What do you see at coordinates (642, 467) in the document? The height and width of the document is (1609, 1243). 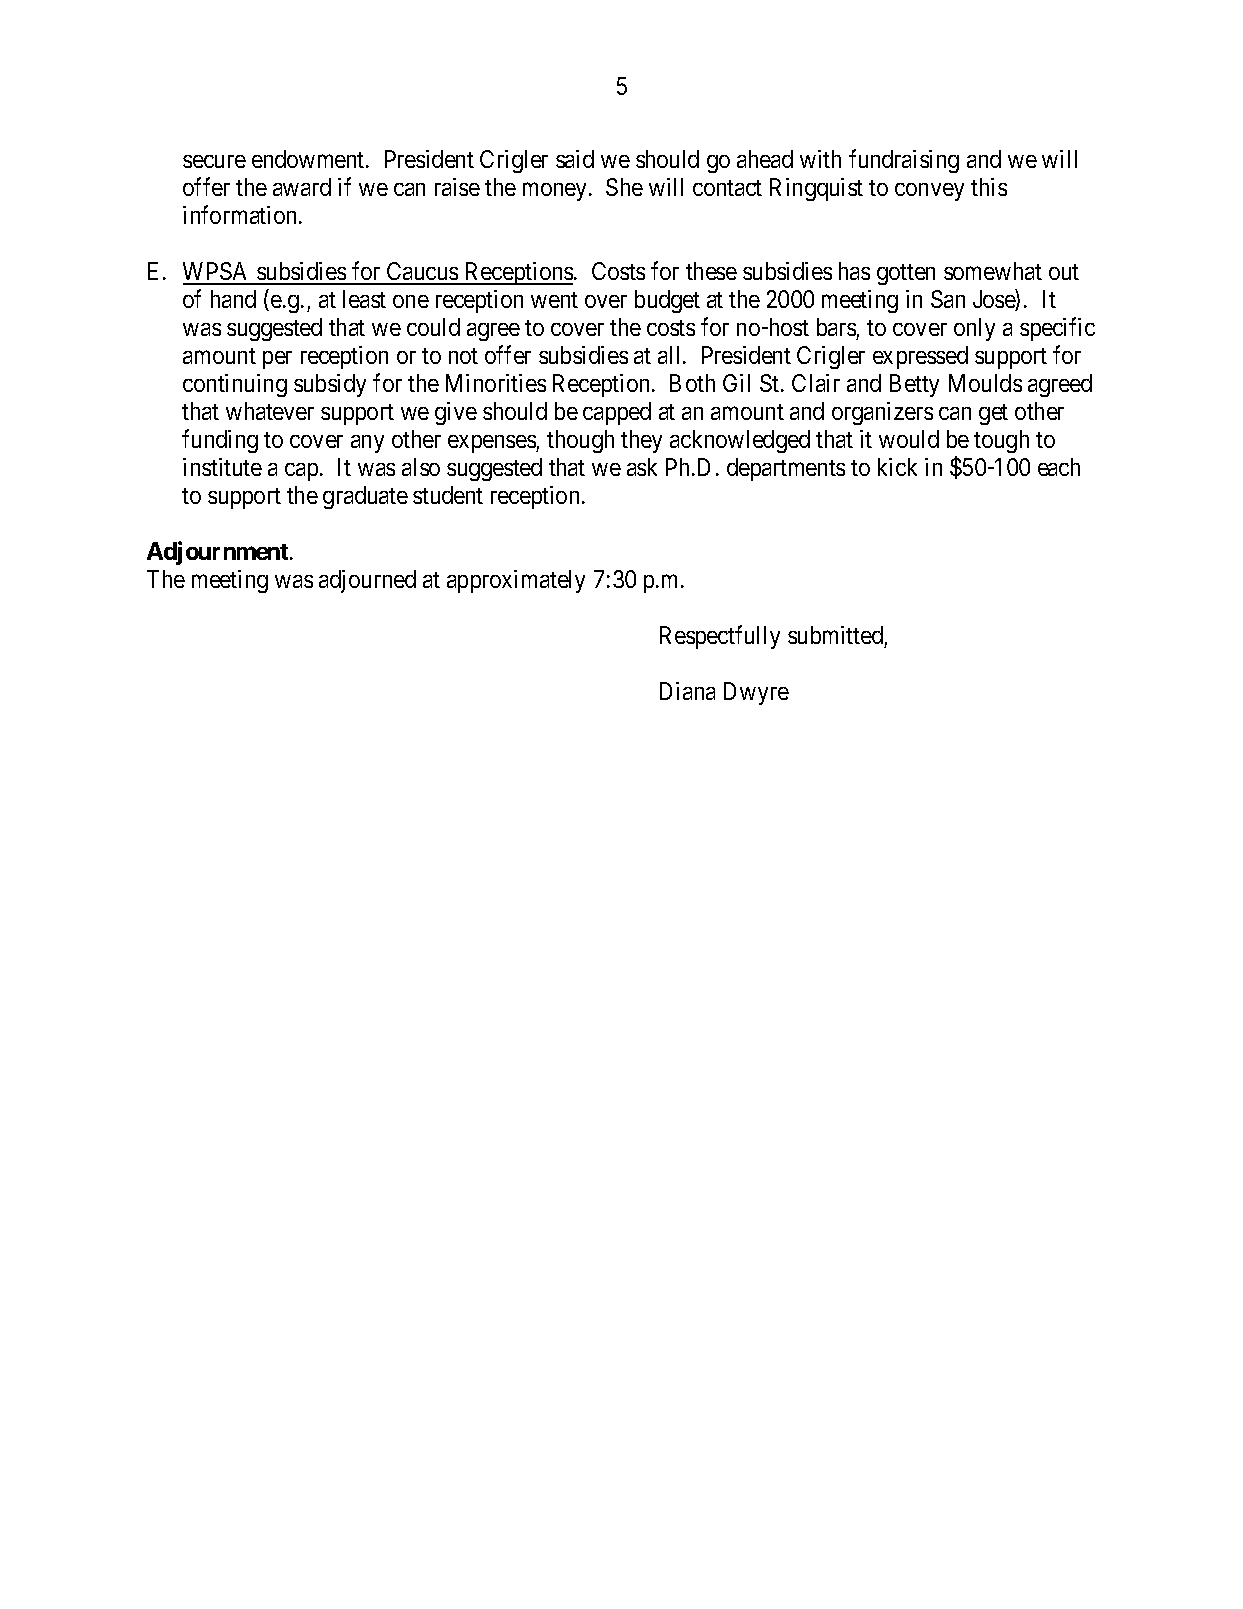 I see `ask` at bounding box center [642, 467].
